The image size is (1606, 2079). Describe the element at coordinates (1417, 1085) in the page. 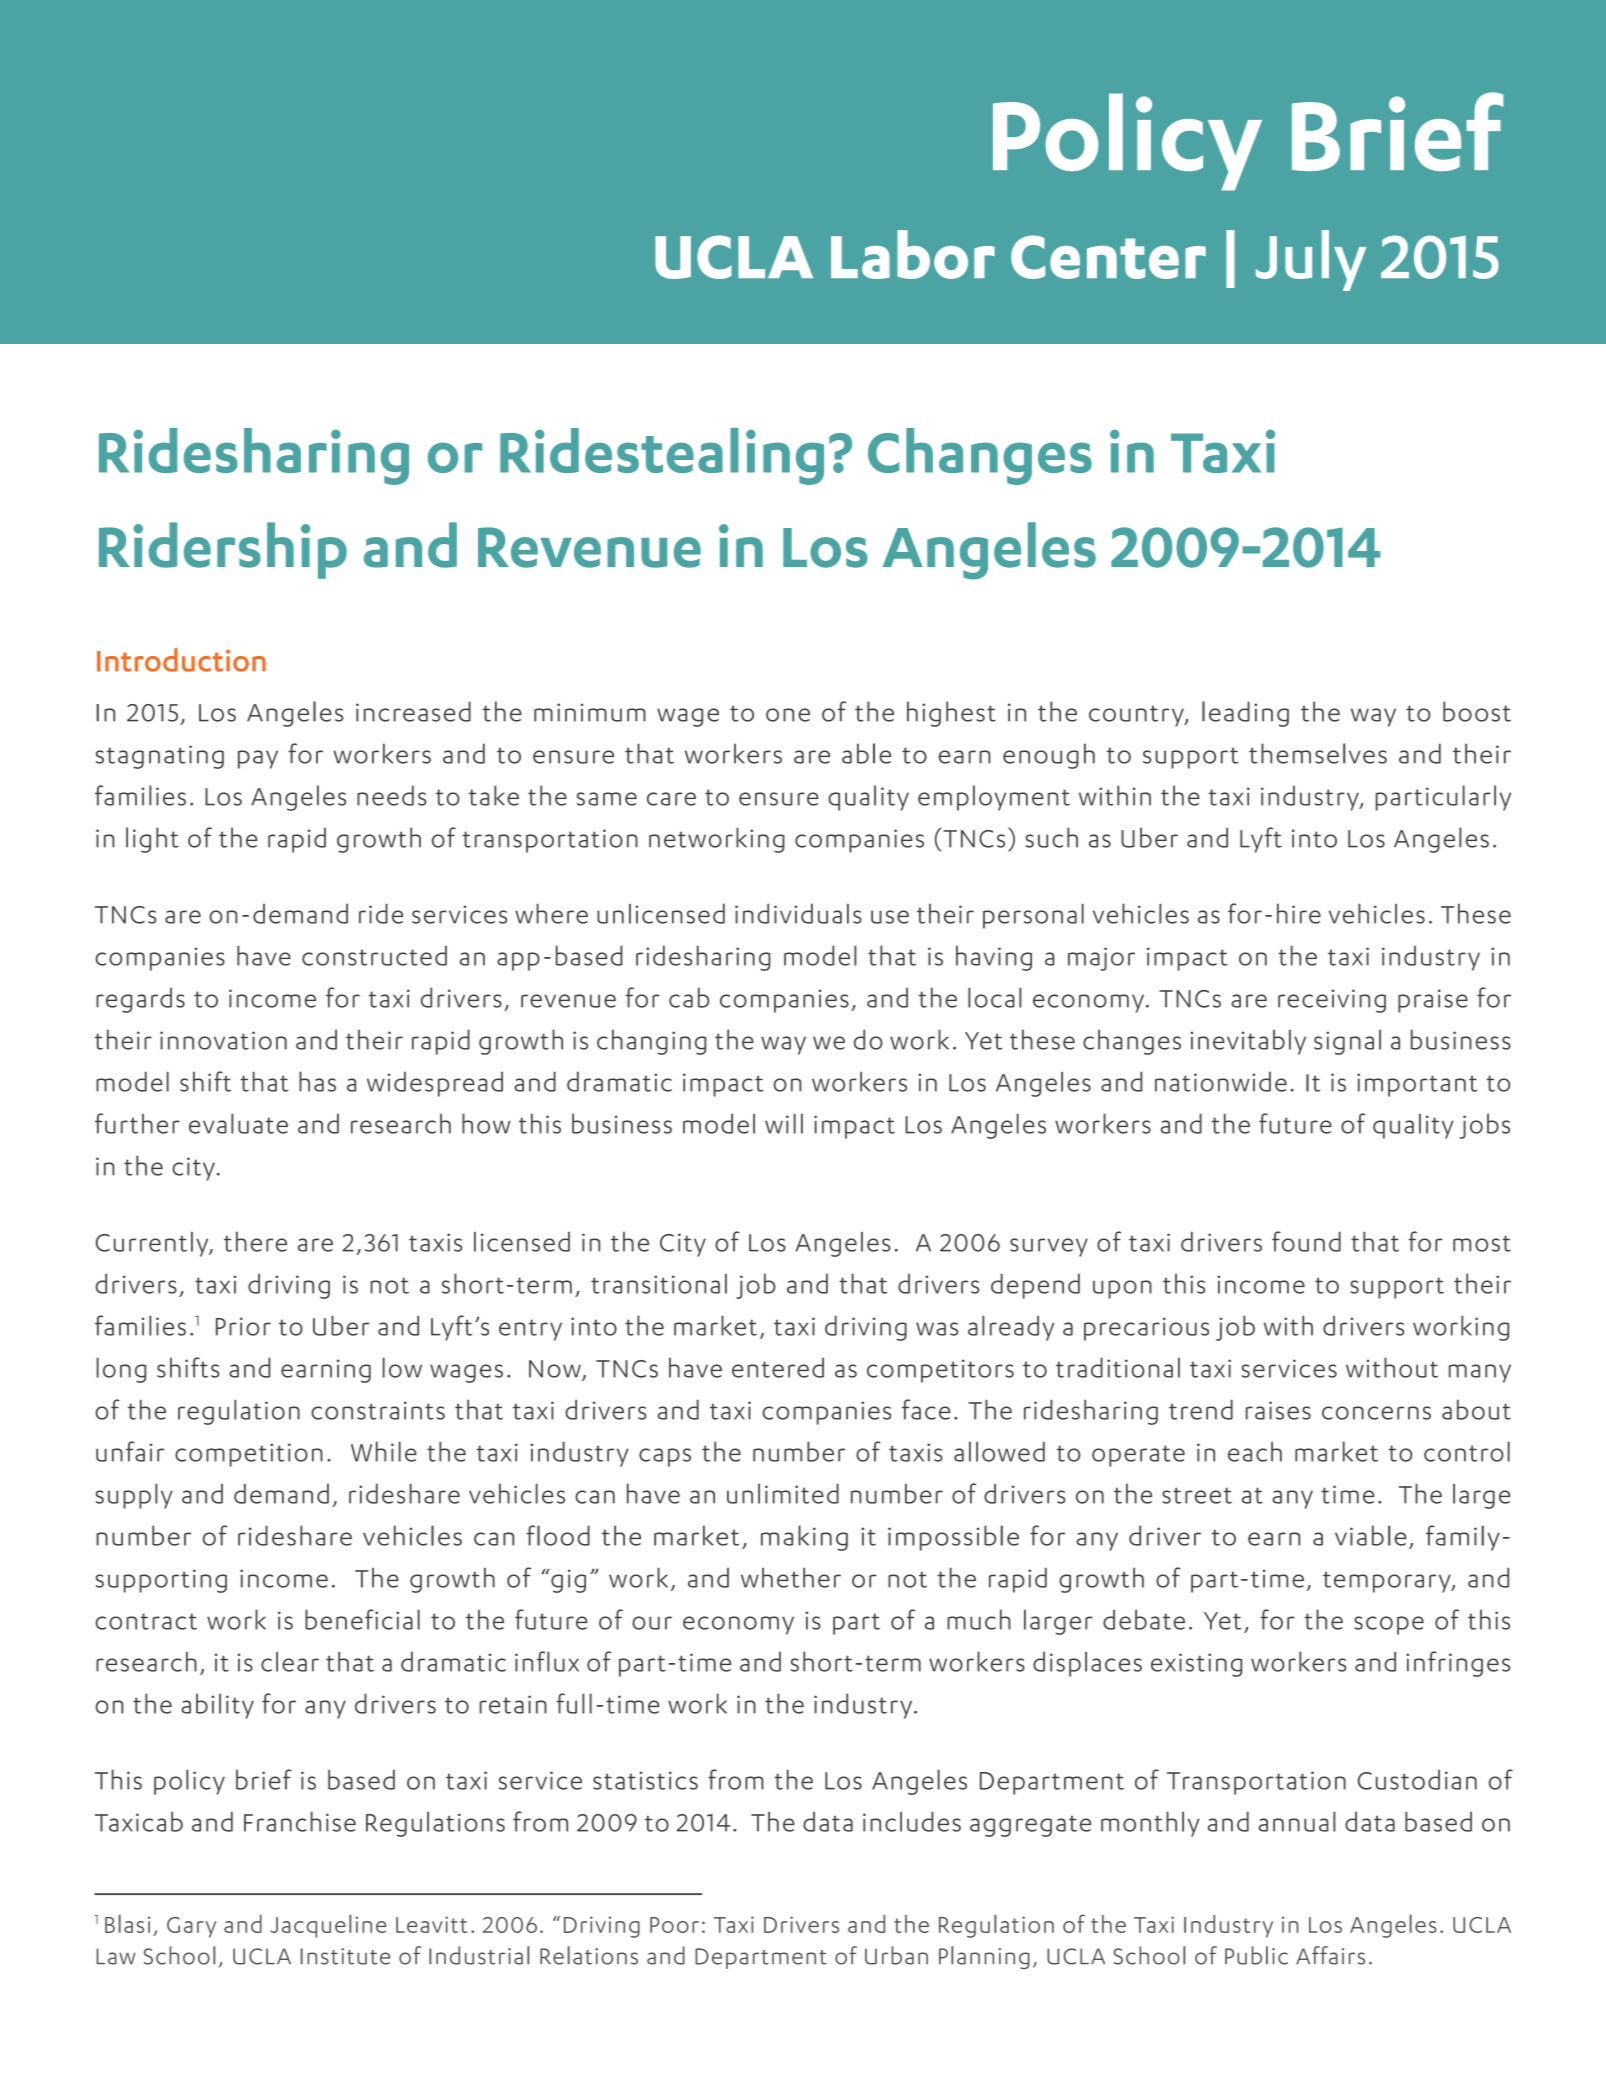

I see `important` at that location.
